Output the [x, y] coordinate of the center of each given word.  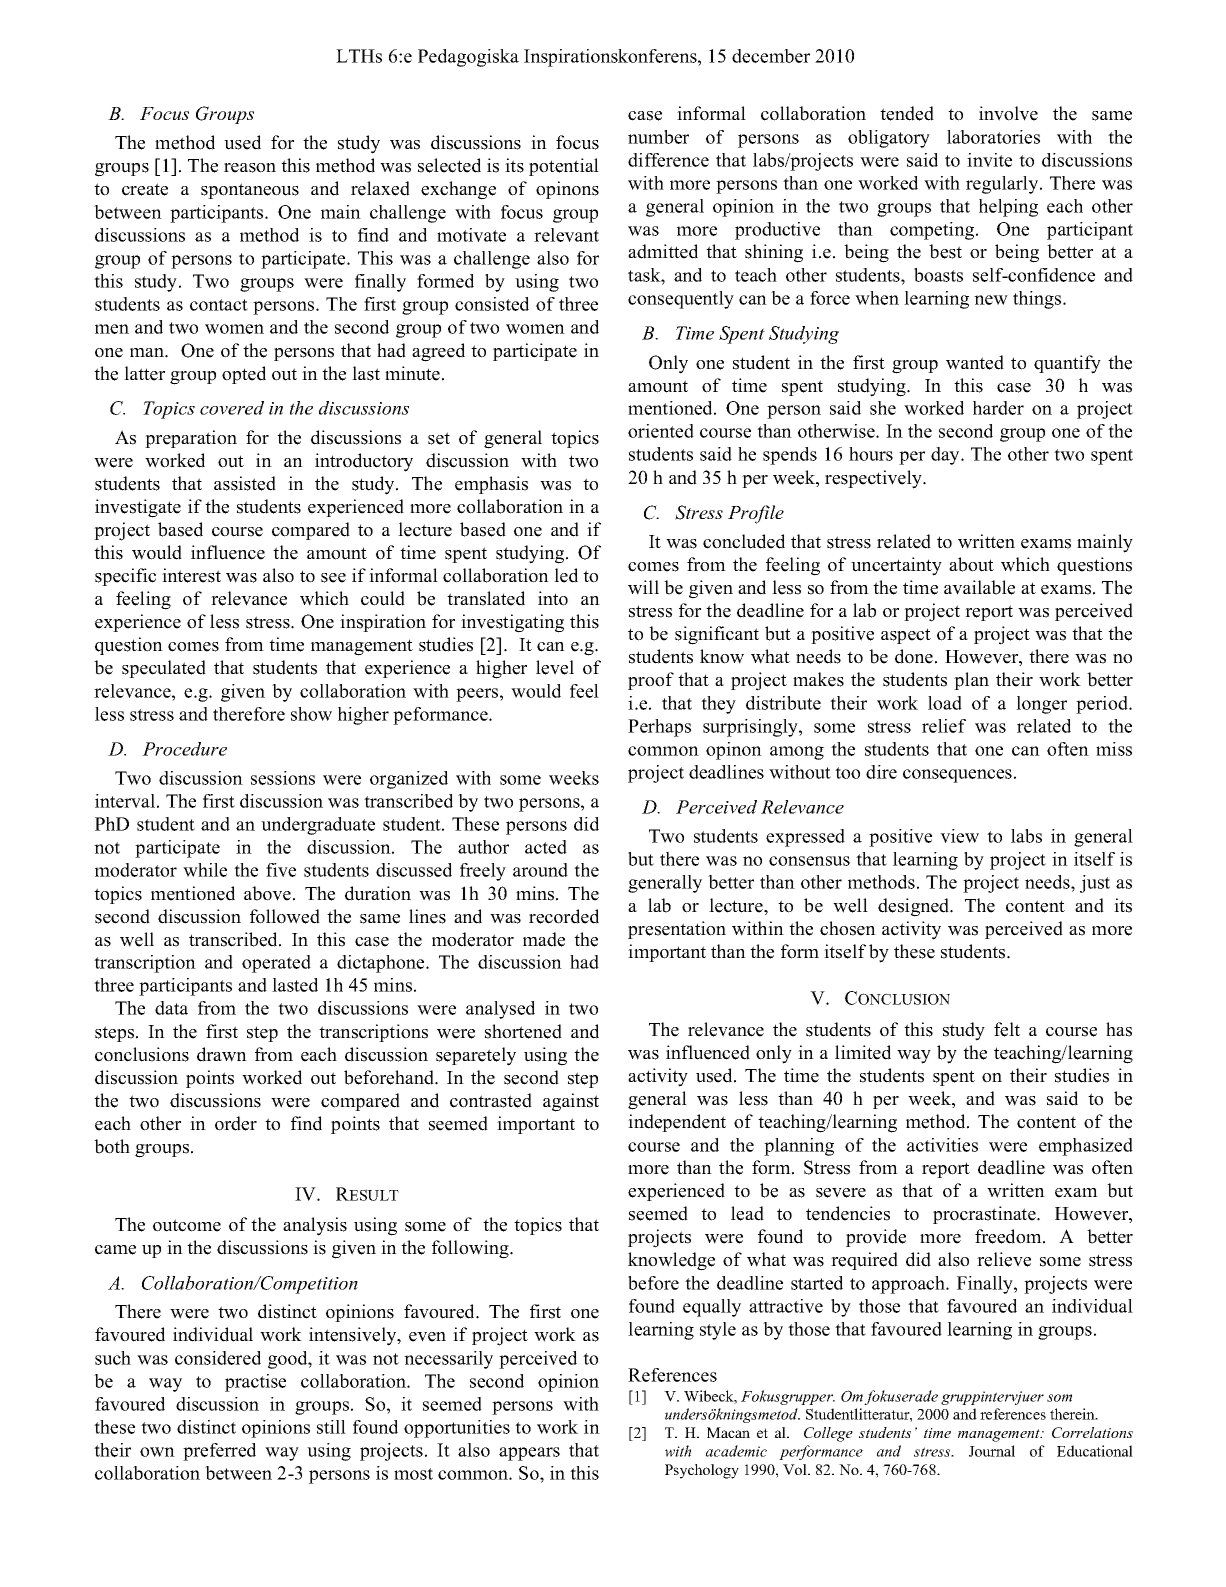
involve [1008, 113]
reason [250, 168]
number [658, 137]
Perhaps [659, 728]
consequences [957, 776]
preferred [219, 1452]
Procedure [184, 749]
